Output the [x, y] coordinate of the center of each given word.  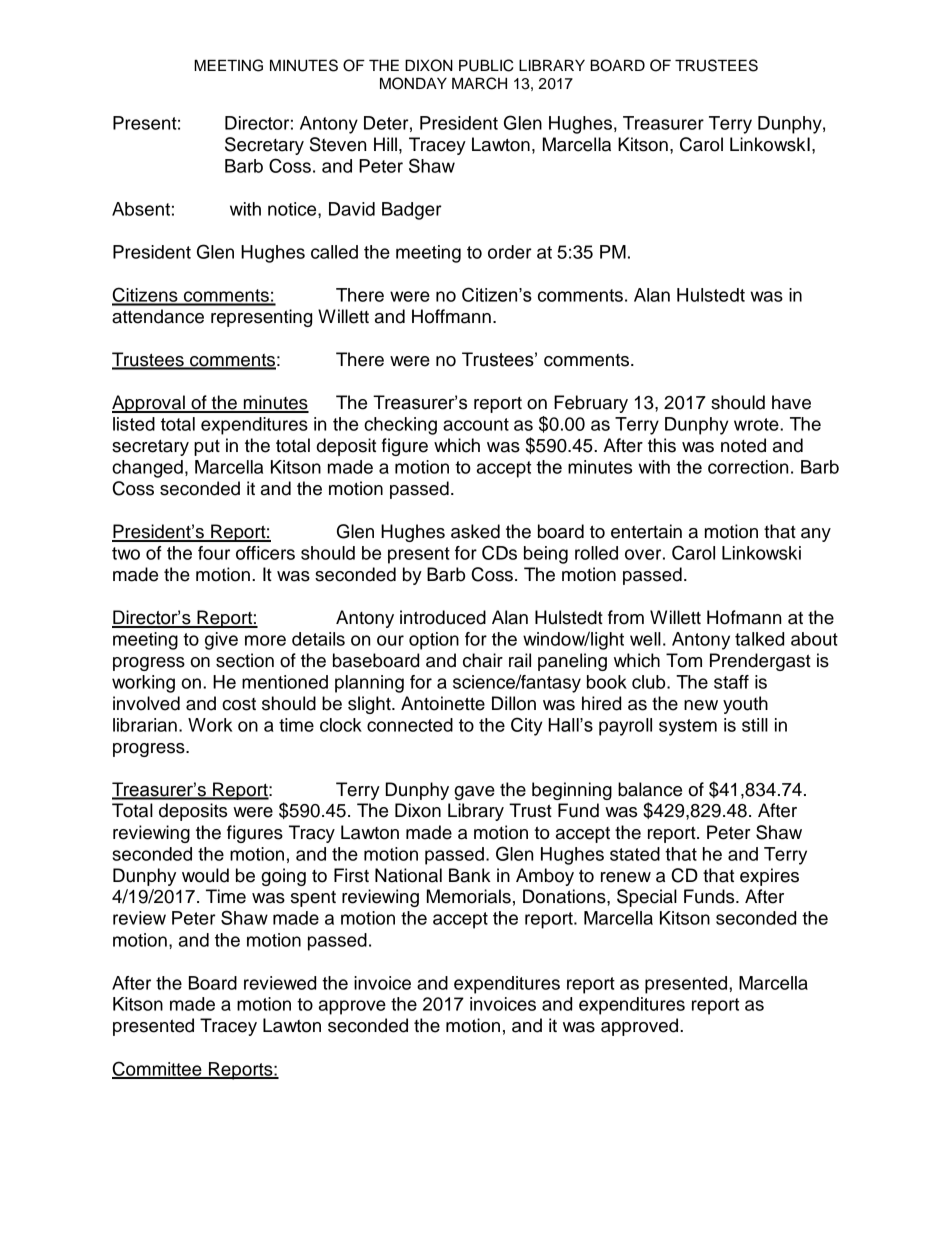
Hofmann [744, 617]
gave [474, 793]
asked [475, 531]
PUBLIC [486, 65]
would [205, 875]
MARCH [479, 83]
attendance [158, 316]
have [791, 402]
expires [769, 877]
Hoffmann [451, 316]
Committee [158, 1069]
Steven [338, 144]
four [214, 553]
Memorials [469, 896]
